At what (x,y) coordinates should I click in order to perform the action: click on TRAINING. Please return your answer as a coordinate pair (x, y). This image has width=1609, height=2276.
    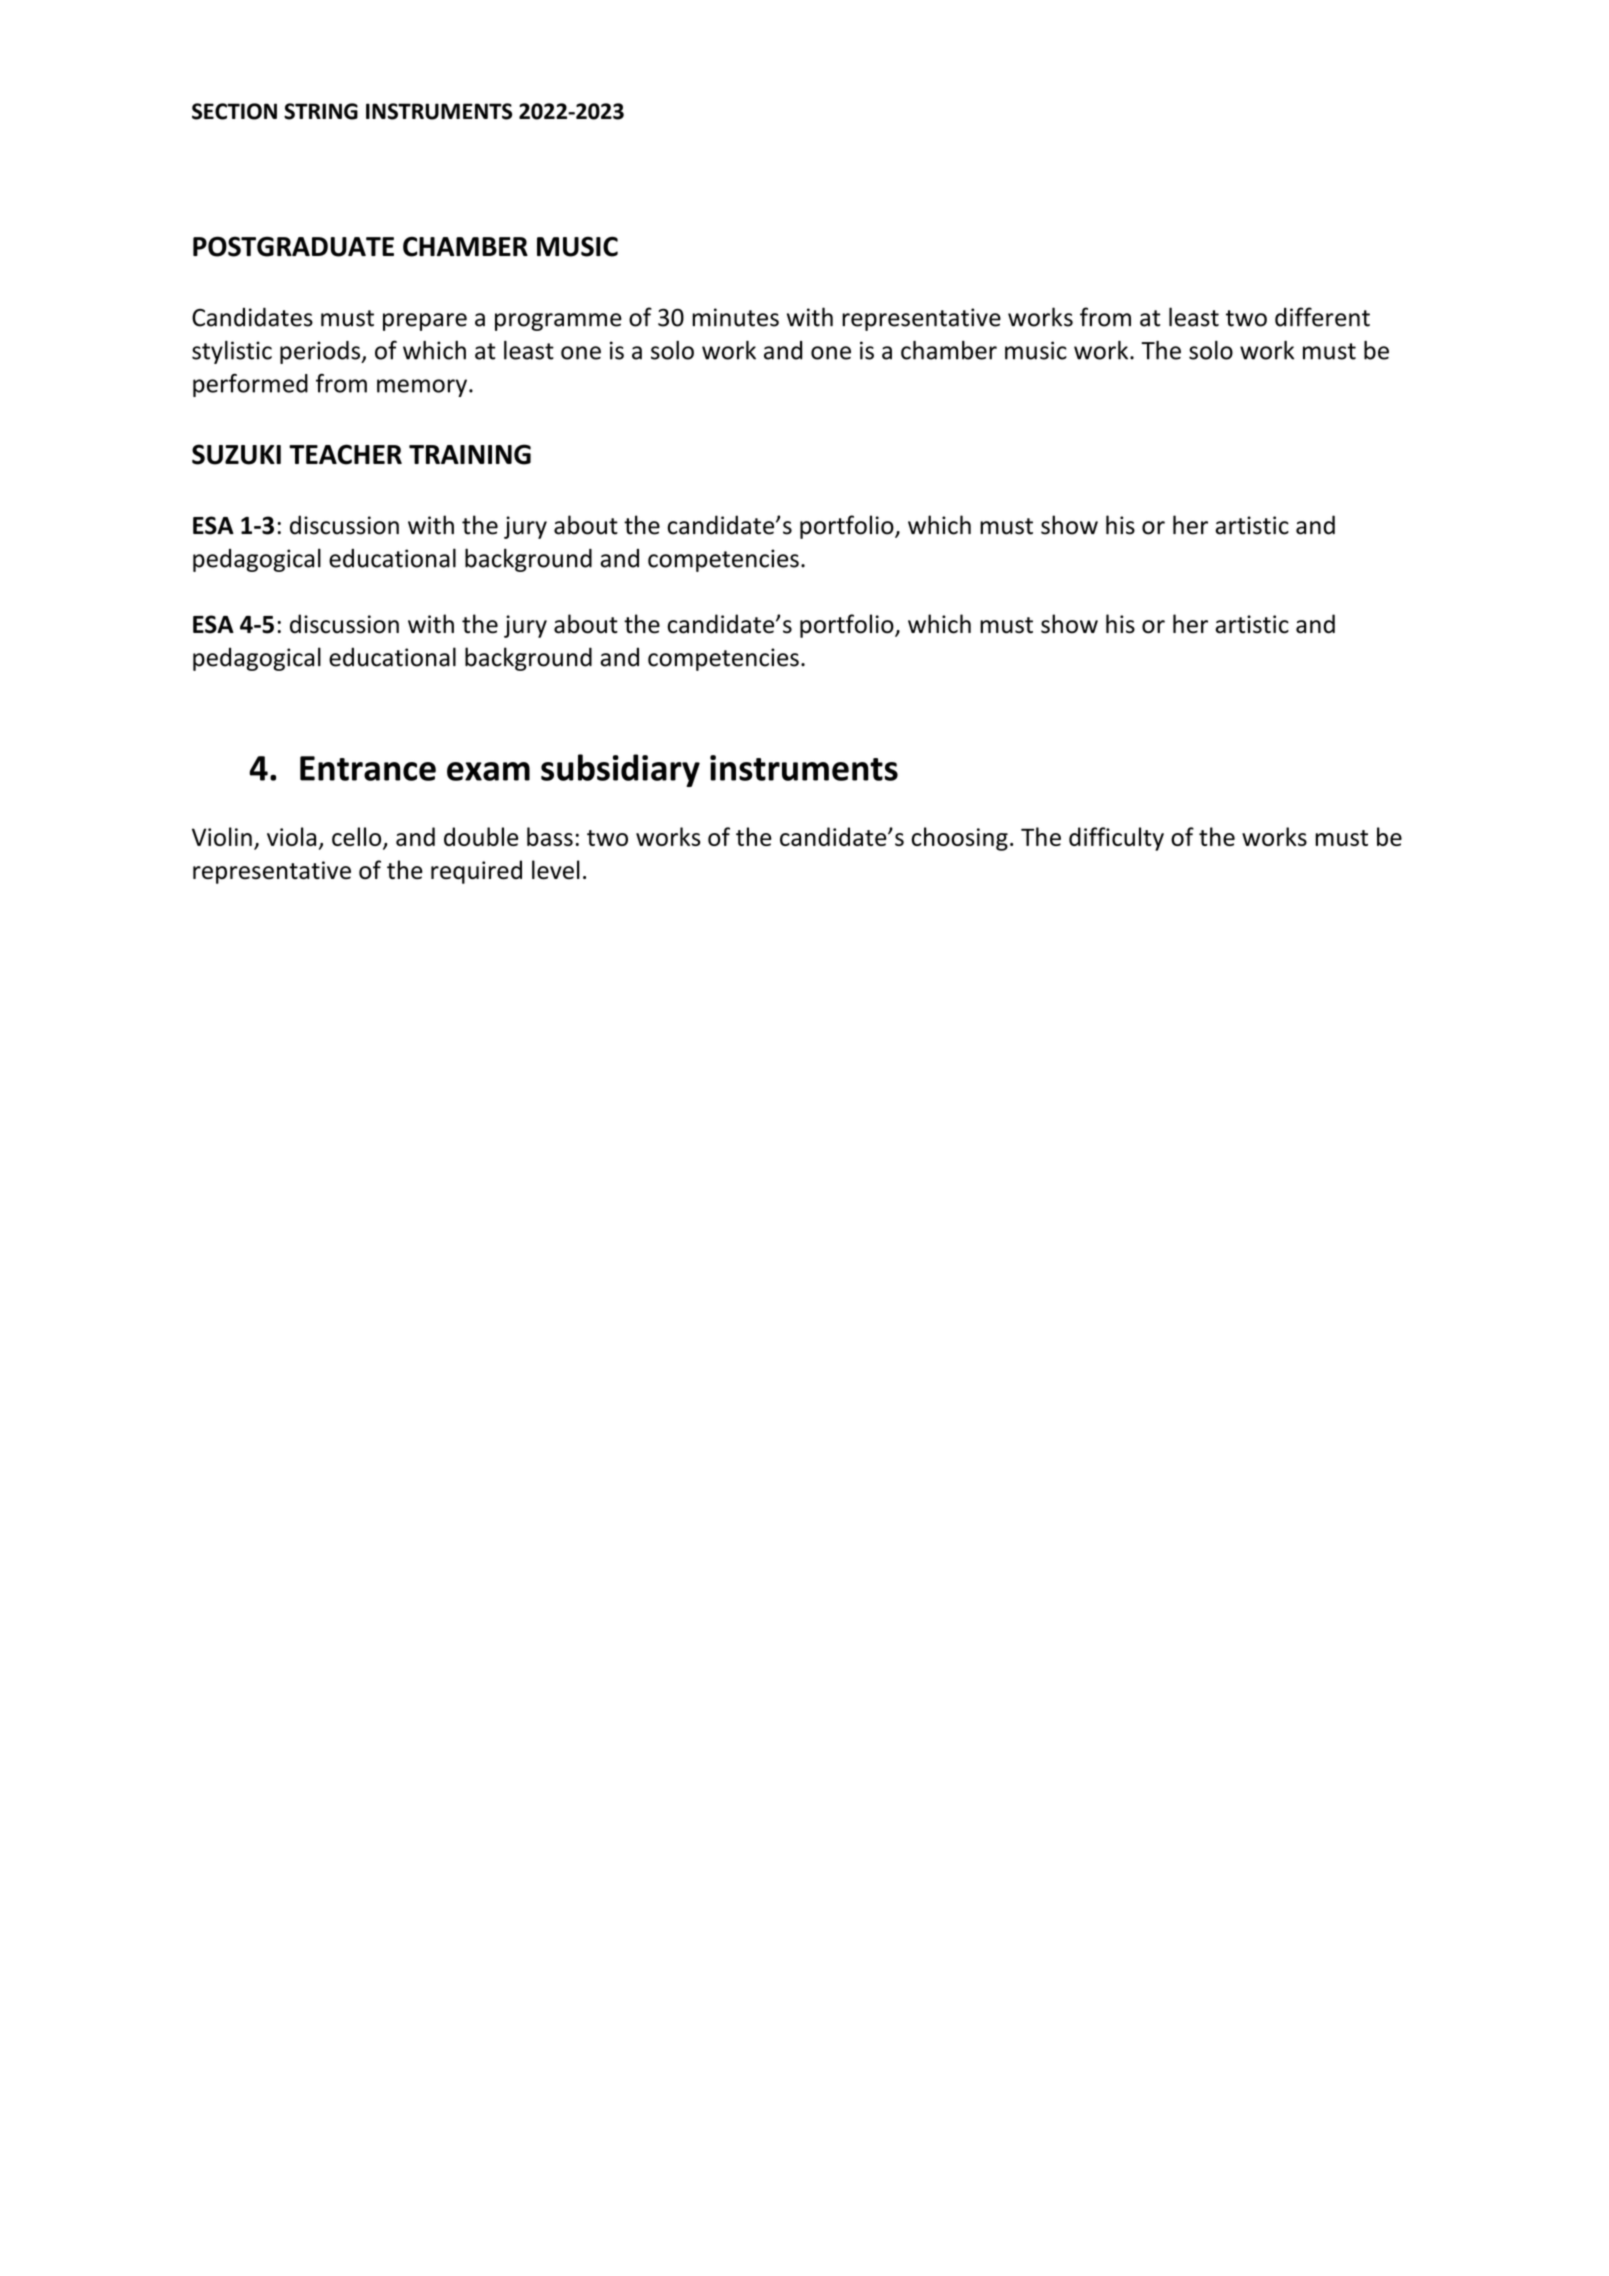
    Looking at the image, I should click on (470, 454).
